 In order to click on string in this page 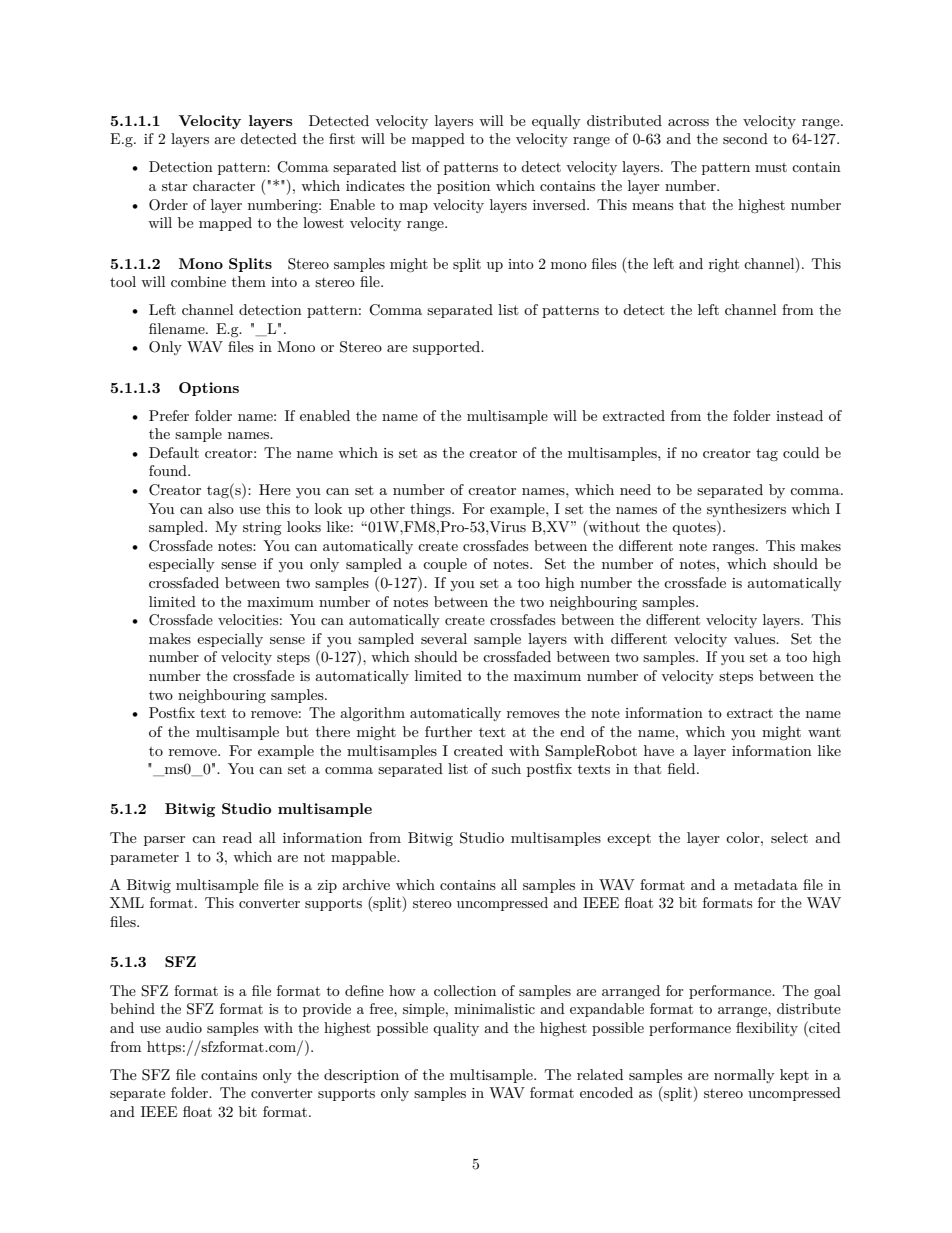, I will do `click(262, 528)`.
